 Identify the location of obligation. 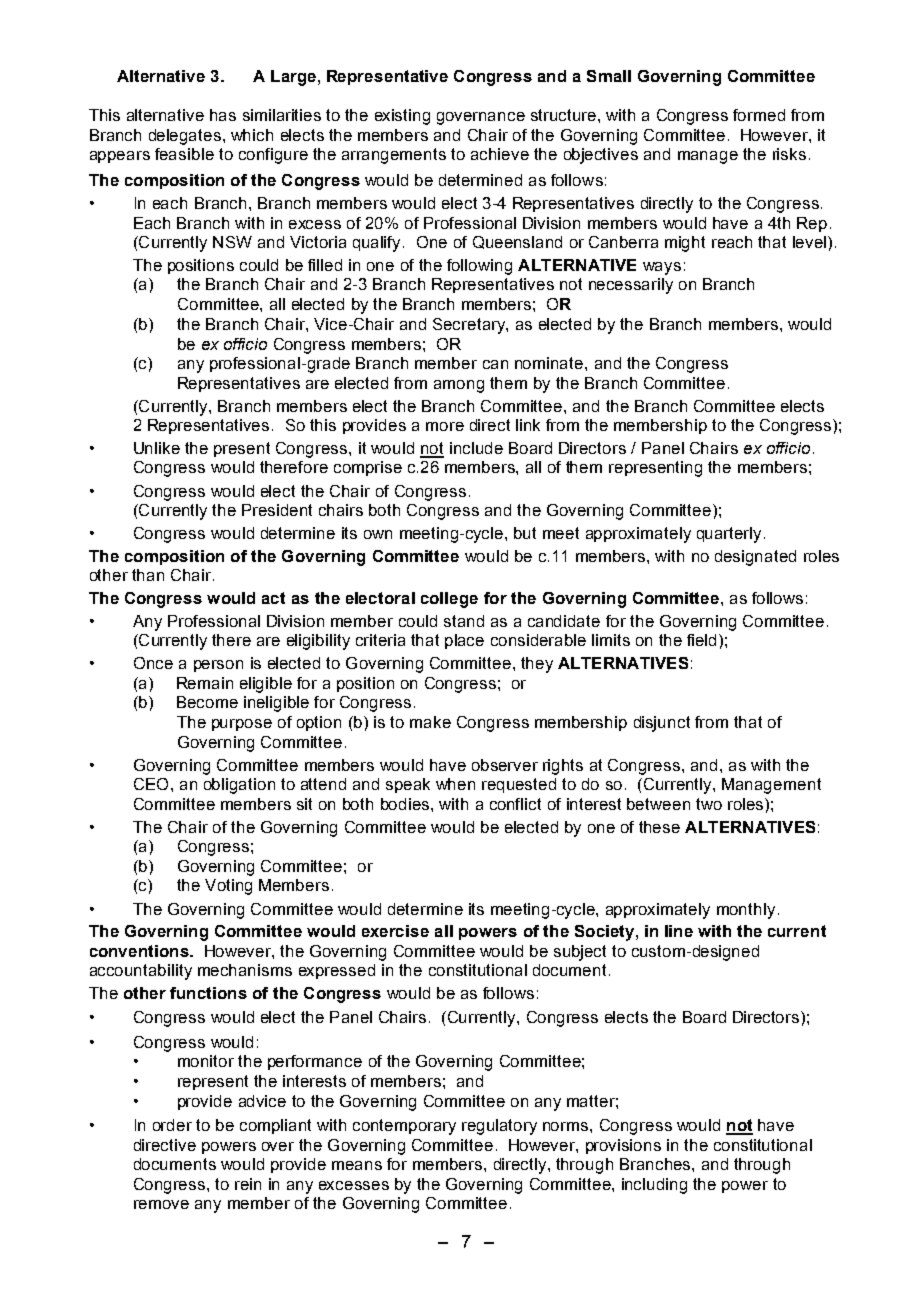
(239, 786).
